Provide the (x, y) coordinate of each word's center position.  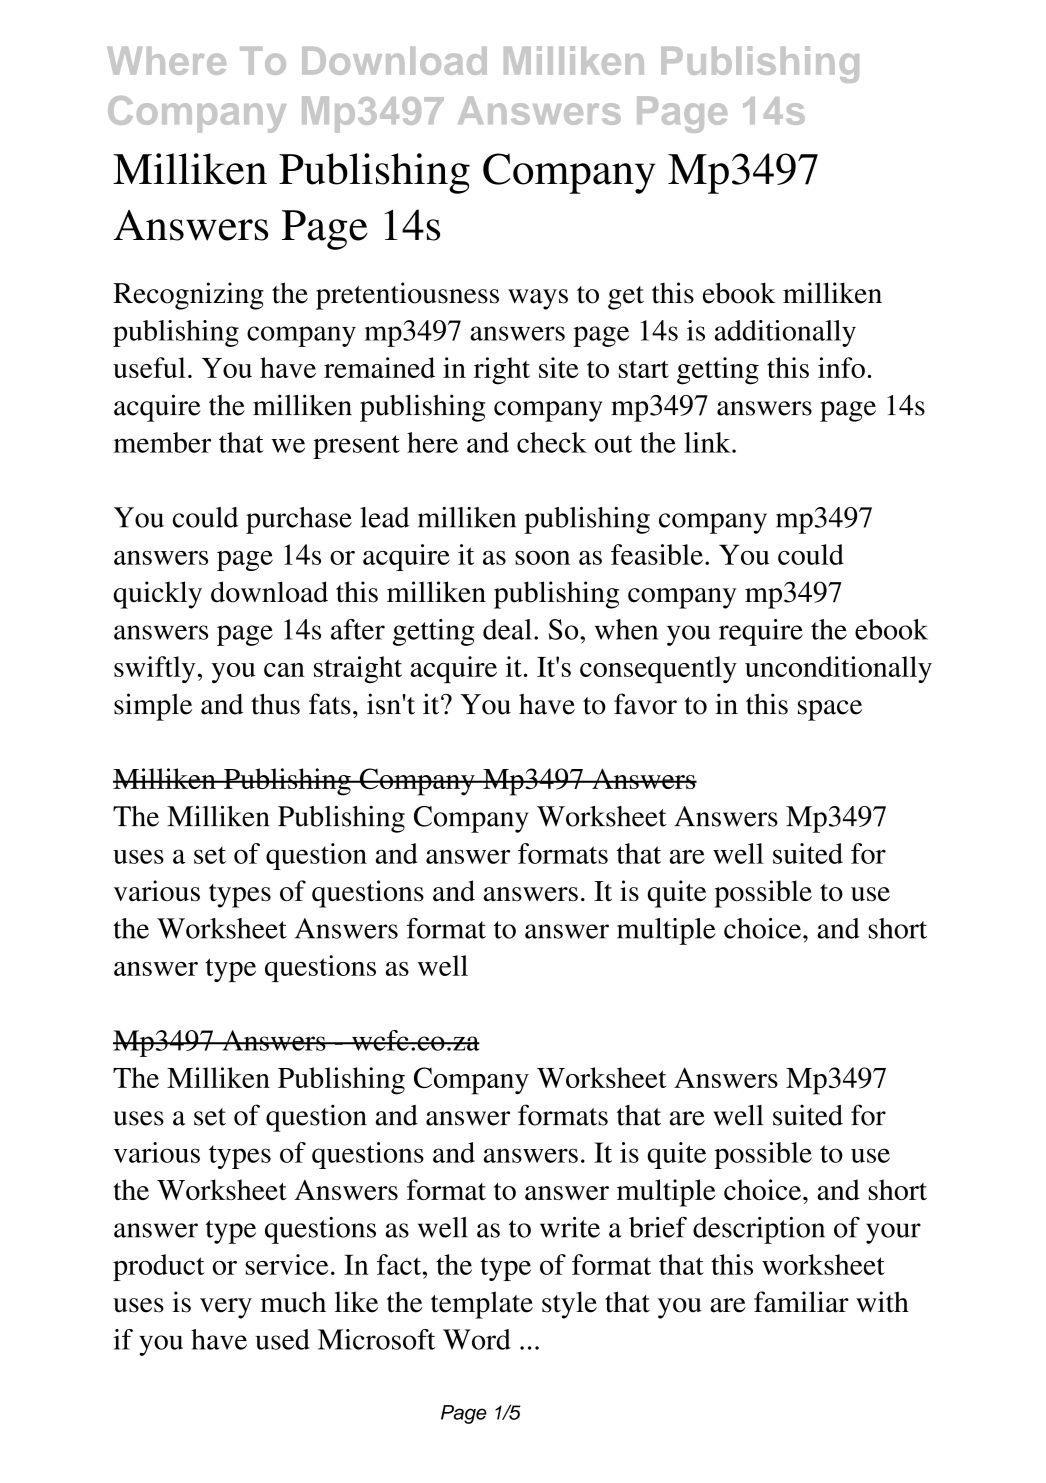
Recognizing (188, 296)
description (759, 1230)
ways (538, 299)
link (708, 442)
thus (275, 704)
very (226, 1308)
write (570, 1227)
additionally (785, 333)
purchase (299, 520)
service (287, 1264)
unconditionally (838, 669)
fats (330, 704)
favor (645, 704)
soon (542, 558)
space (830, 710)
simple (153, 707)
